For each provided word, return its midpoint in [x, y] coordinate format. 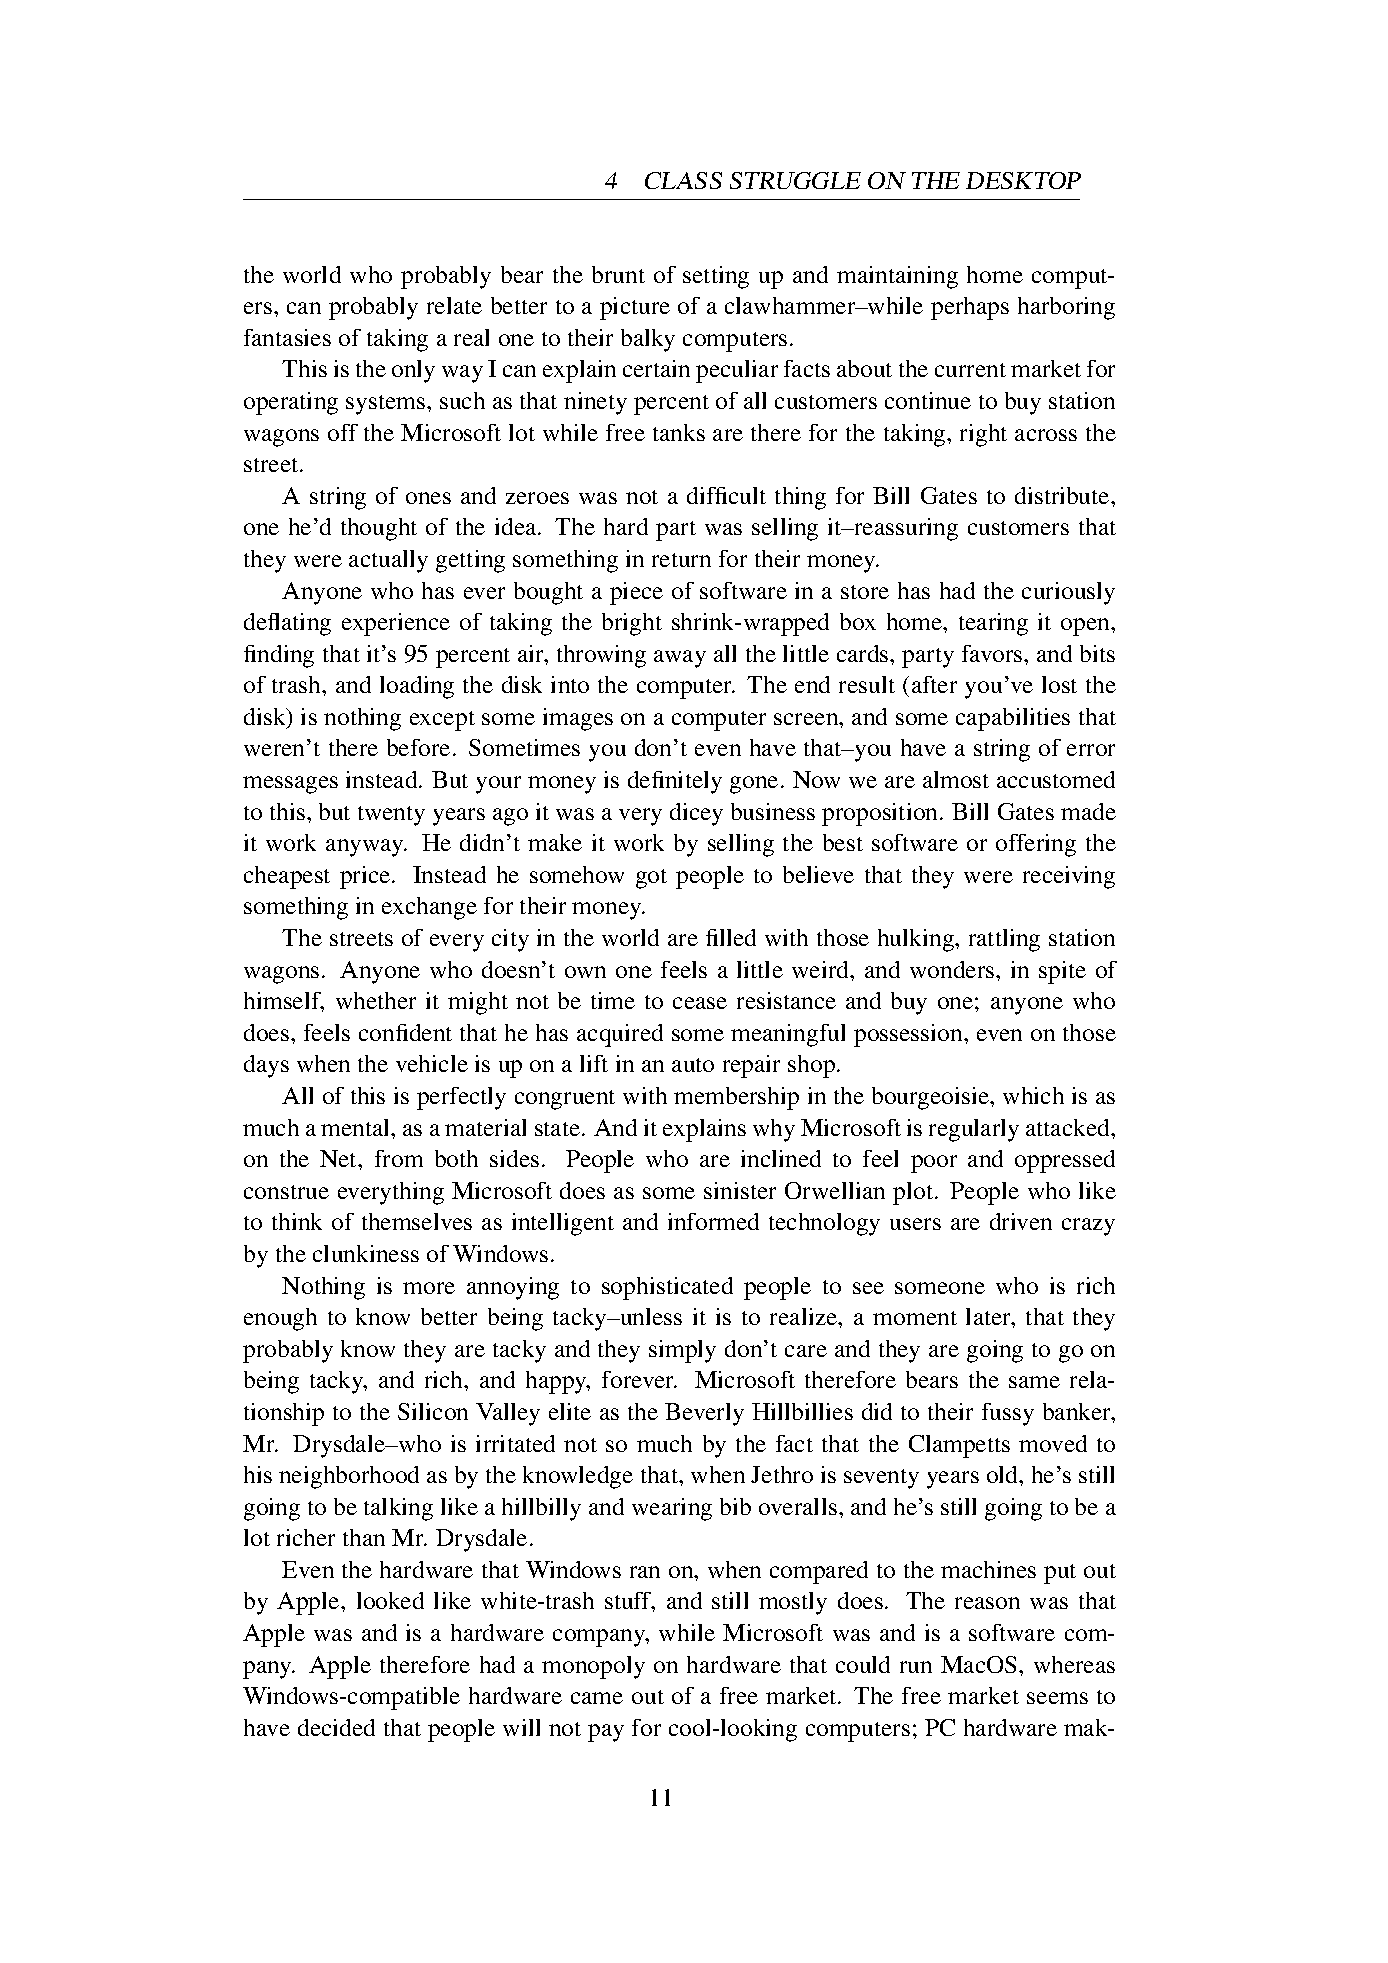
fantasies [287, 337]
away [680, 659]
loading [417, 687]
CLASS [683, 180]
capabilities [1013, 719]
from [399, 1158]
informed [713, 1221]
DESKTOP [1023, 180]
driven [1021, 1221]
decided [336, 1727]
